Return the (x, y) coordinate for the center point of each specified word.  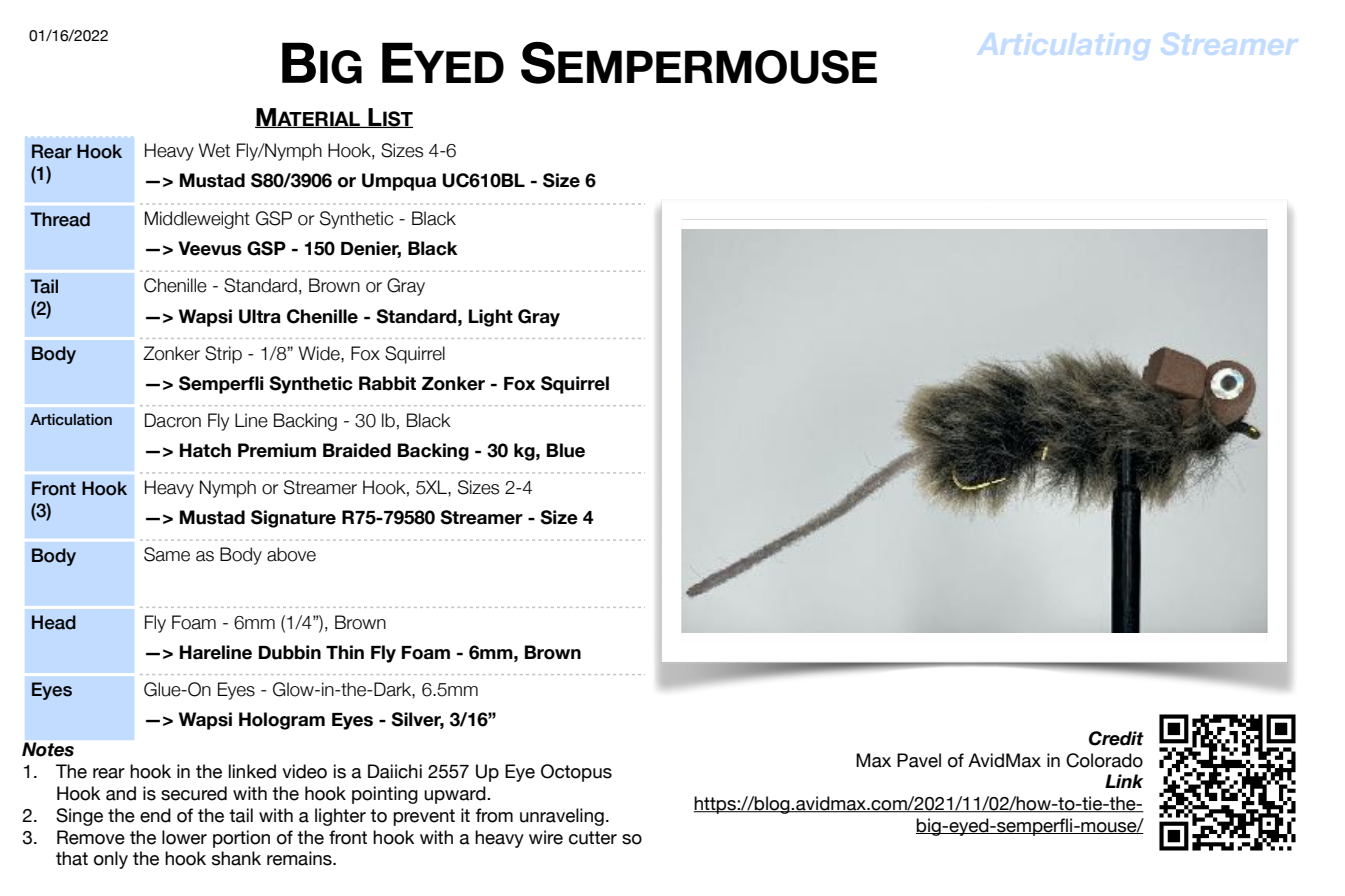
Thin (345, 652)
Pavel (919, 760)
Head (54, 622)
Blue (566, 450)
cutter (593, 838)
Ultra (260, 316)
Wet (214, 150)
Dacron (173, 420)
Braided (357, 450)
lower (184, 837)
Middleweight (197, 220)
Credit (1116, 738)
